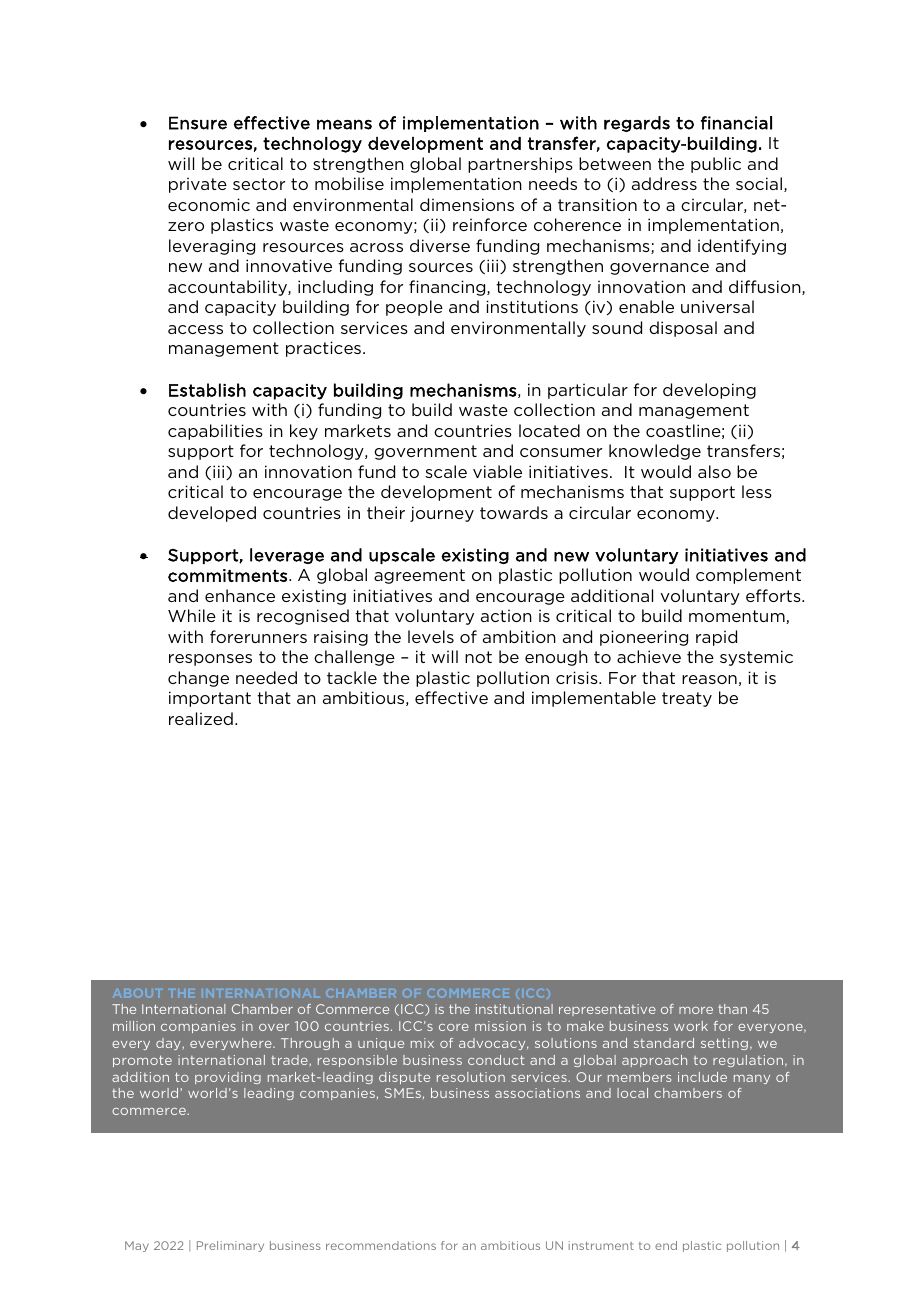  What do you see at coordinates (198, 185) in the screenshot?
I see `private` at bounding box center [198, 185].
